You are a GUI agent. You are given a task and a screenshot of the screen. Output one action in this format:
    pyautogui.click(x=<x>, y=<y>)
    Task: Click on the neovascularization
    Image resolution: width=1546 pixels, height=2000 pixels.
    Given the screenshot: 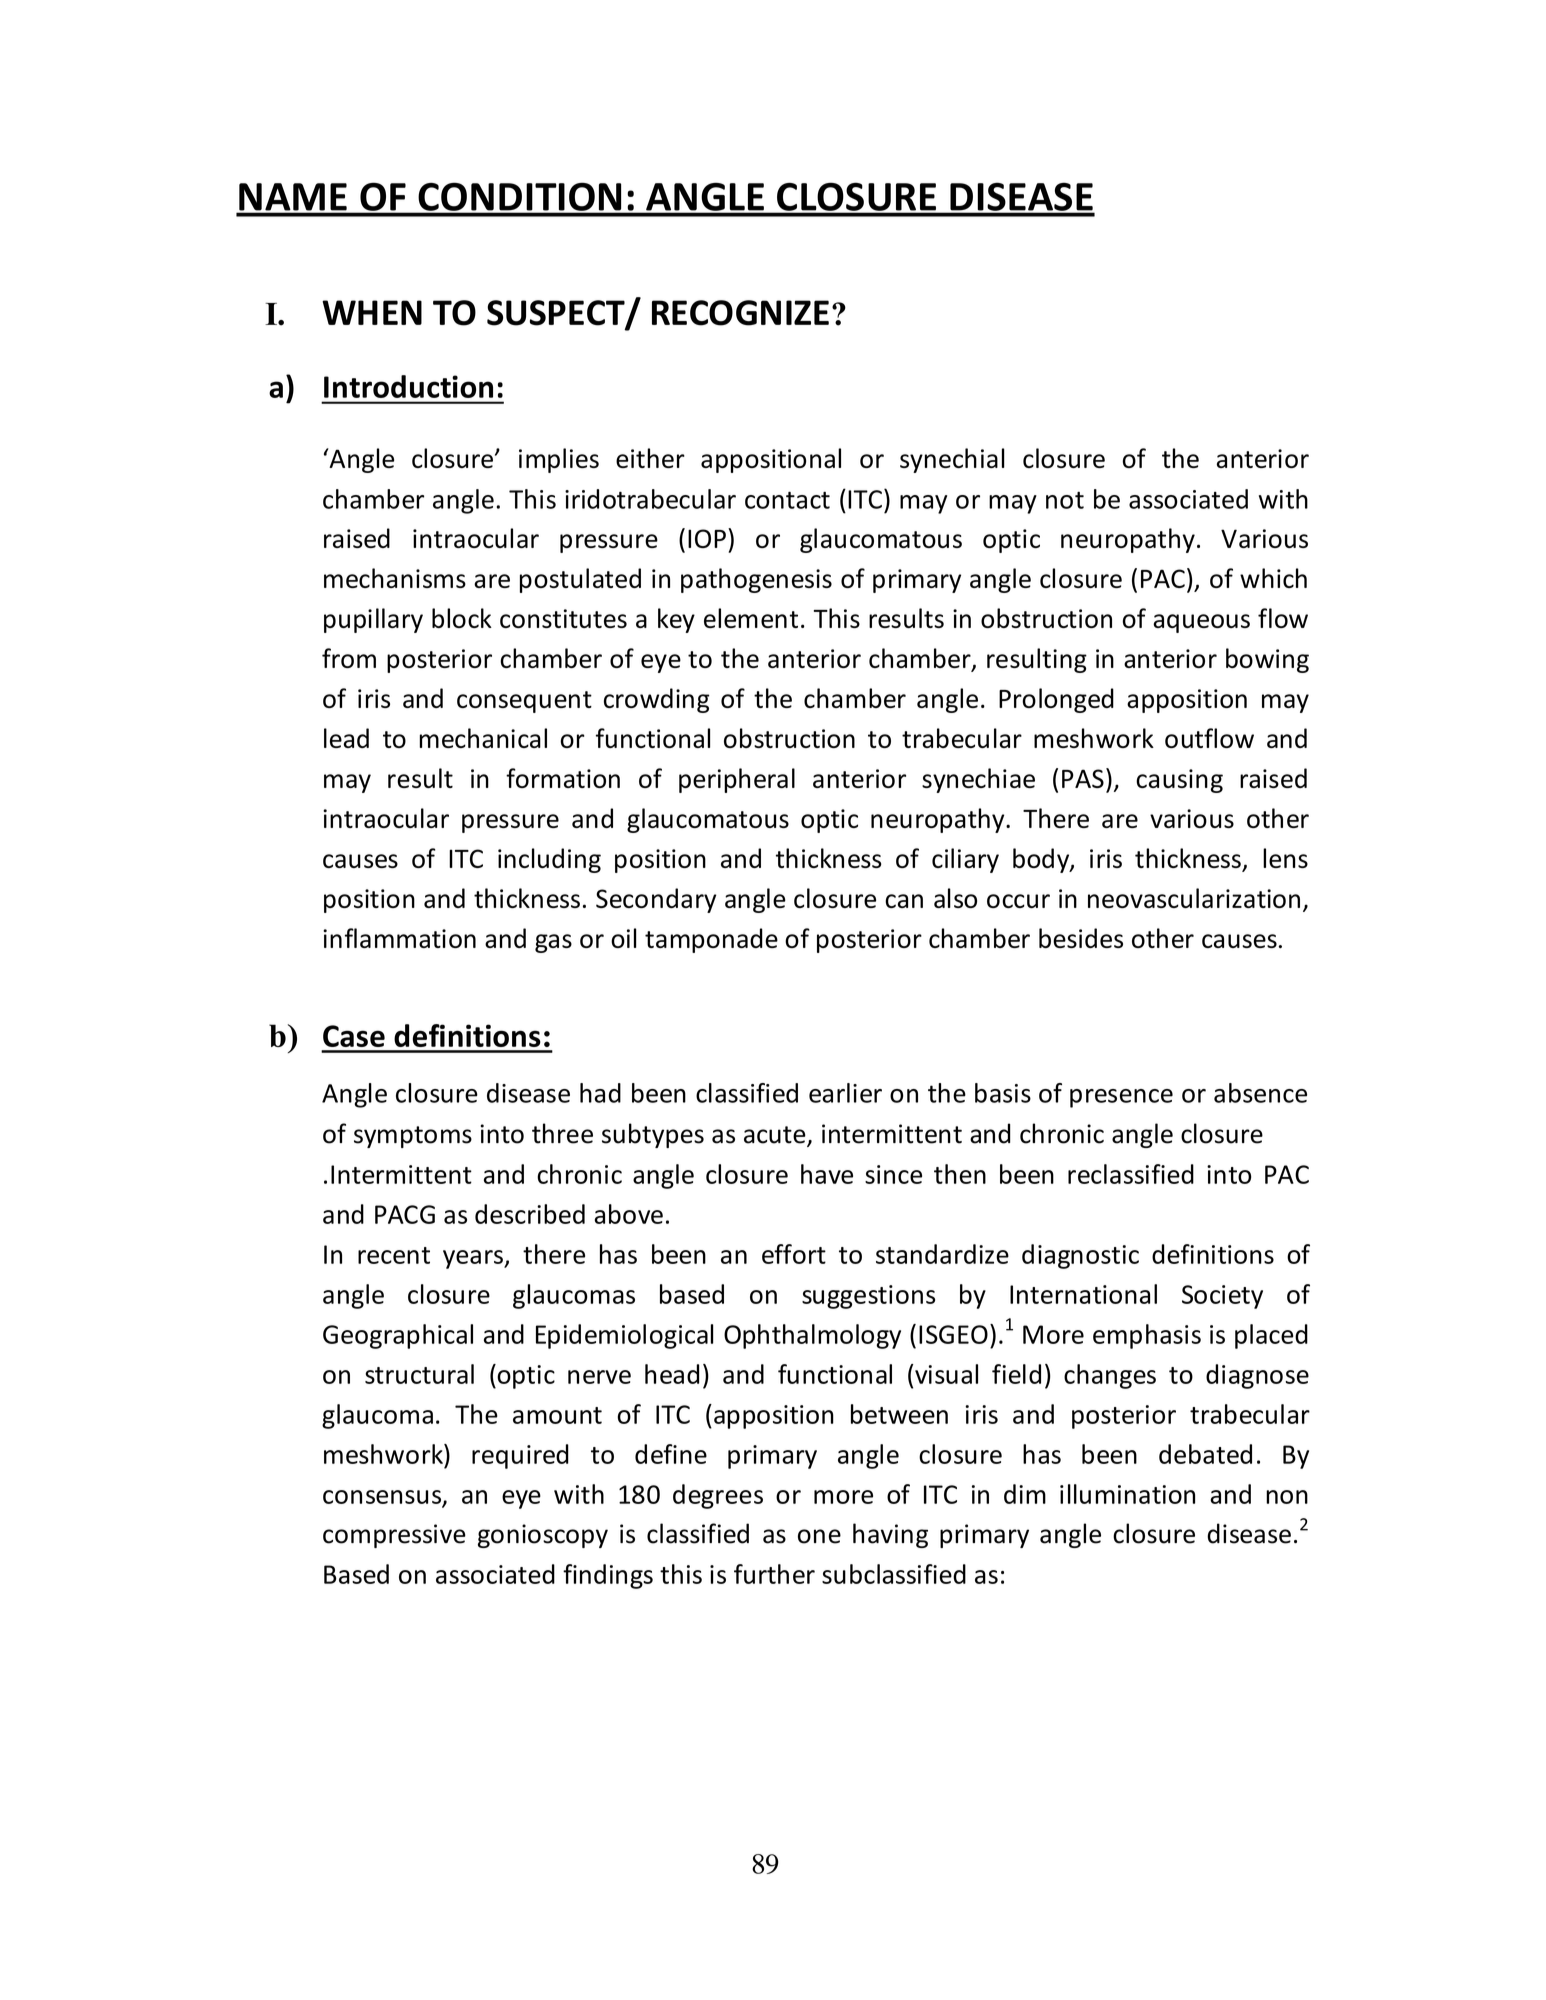 What is the action you would take?
    pyautogui.click(x=1194, y=898)
